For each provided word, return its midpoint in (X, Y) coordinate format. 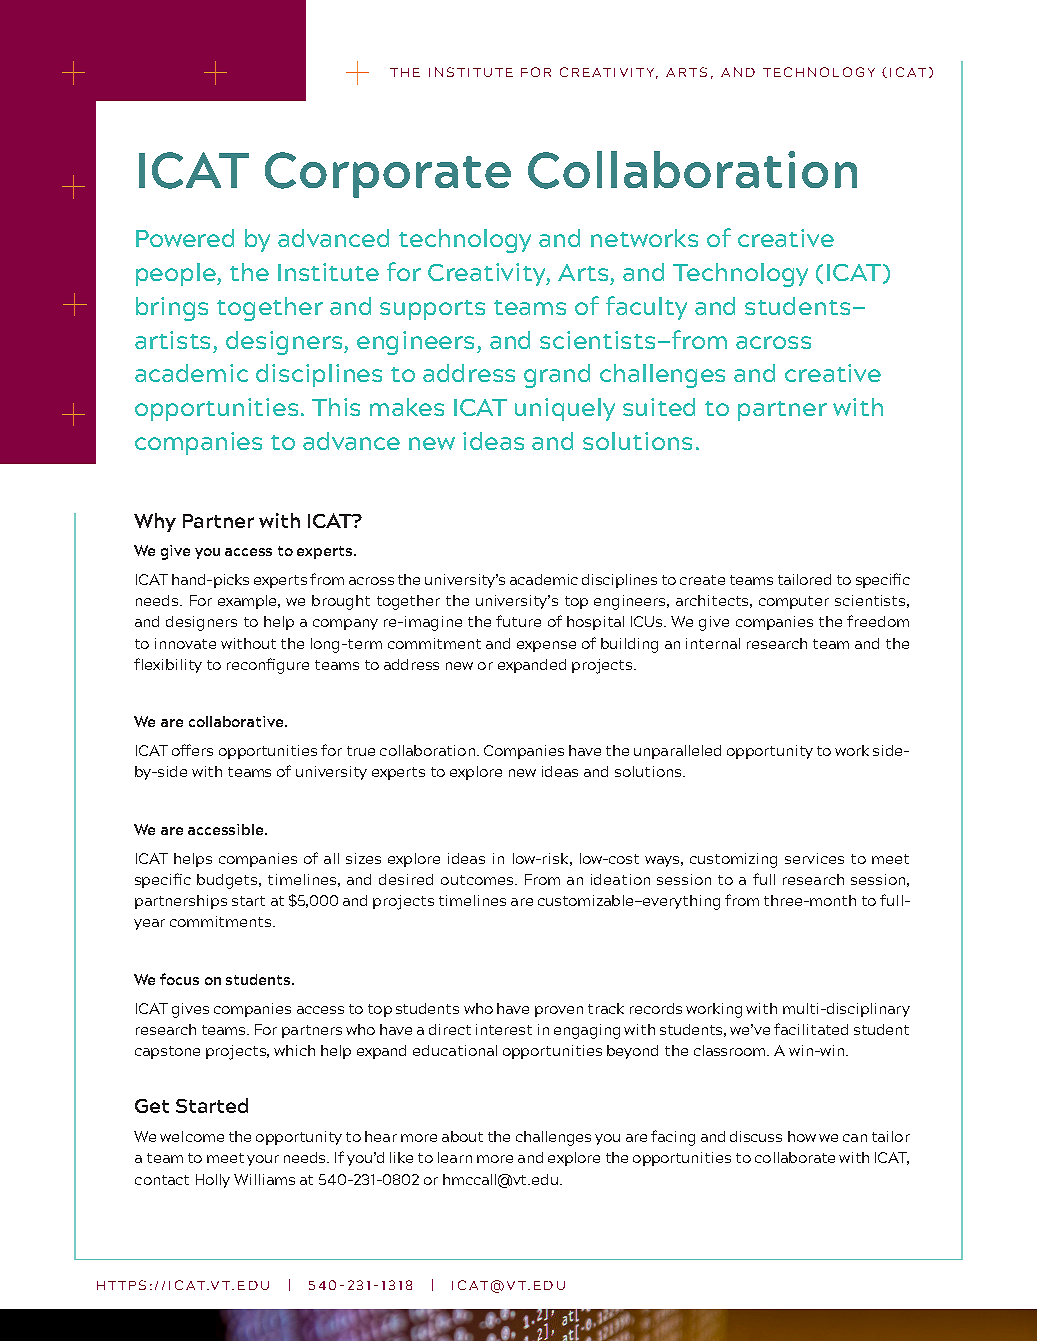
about (462, 1136)
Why (155, 522)
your (263, 1160)
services (814, 858)
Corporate (388, 175)
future (518, 621)
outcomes (478, 880)
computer (794, 602)
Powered (185, 238)
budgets (229, 881)
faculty (646, 308)
